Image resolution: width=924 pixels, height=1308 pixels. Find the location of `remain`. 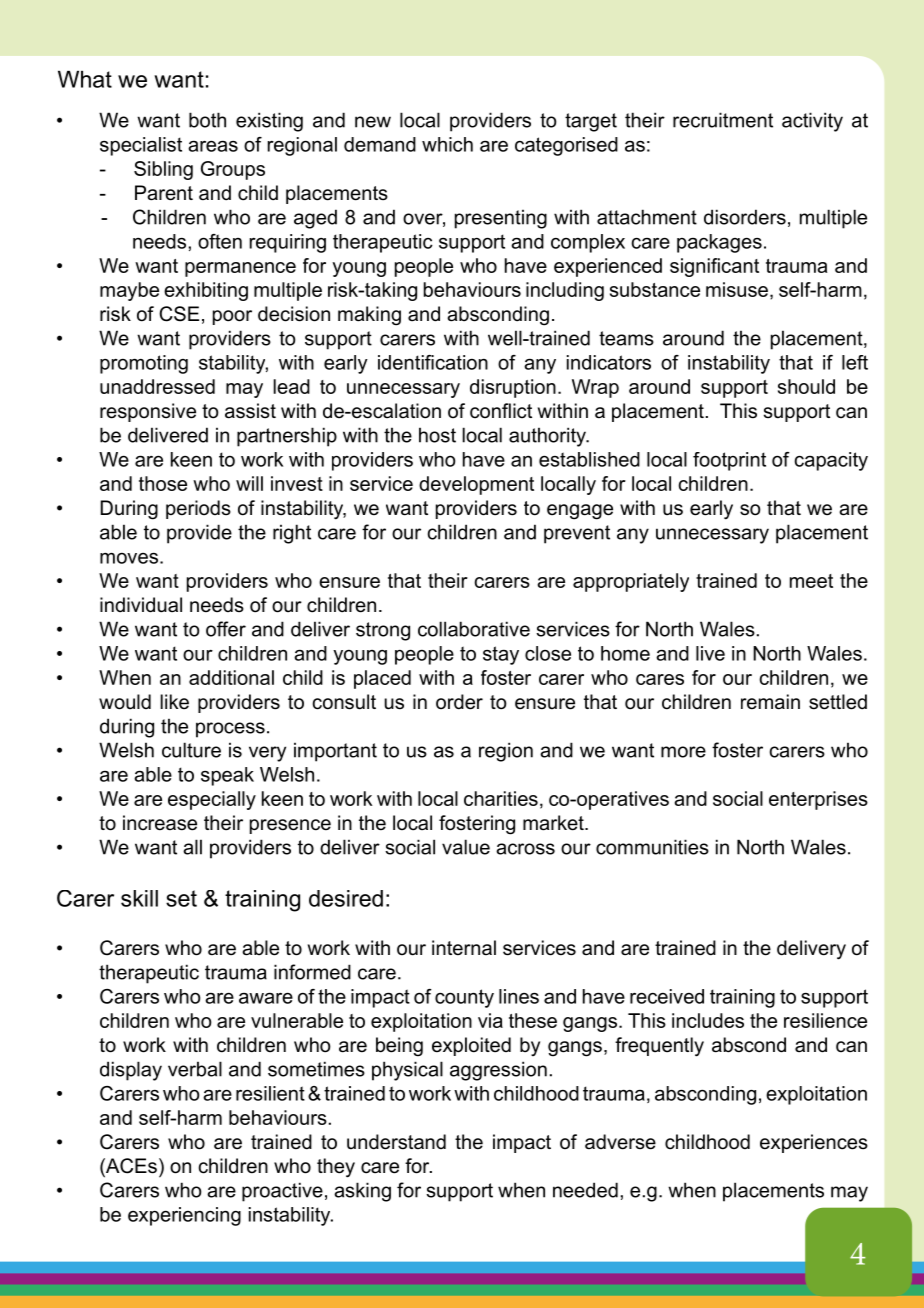

remain is located at coordinates (770, 702).
